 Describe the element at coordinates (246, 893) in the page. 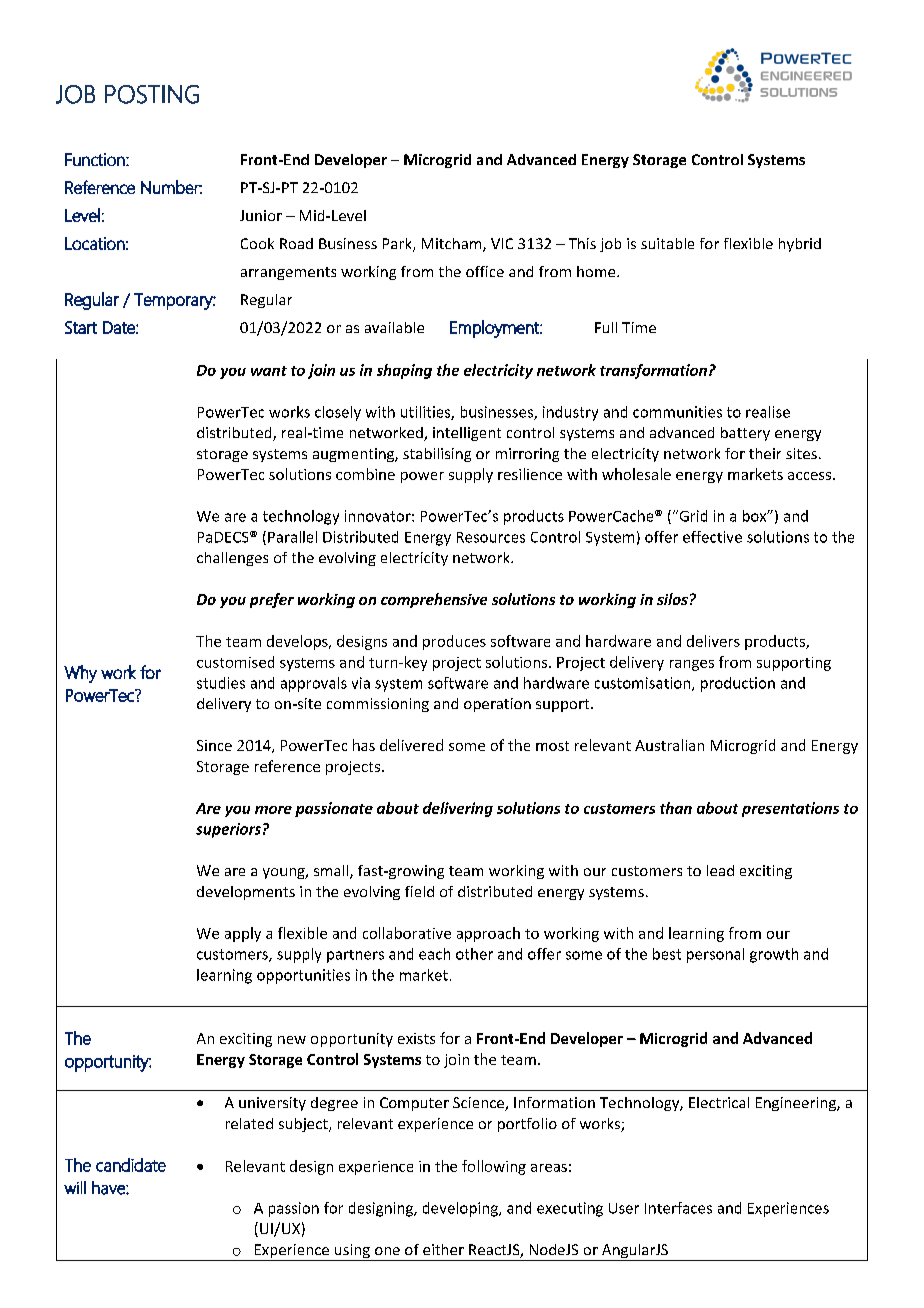

I see `developments` at that location.
